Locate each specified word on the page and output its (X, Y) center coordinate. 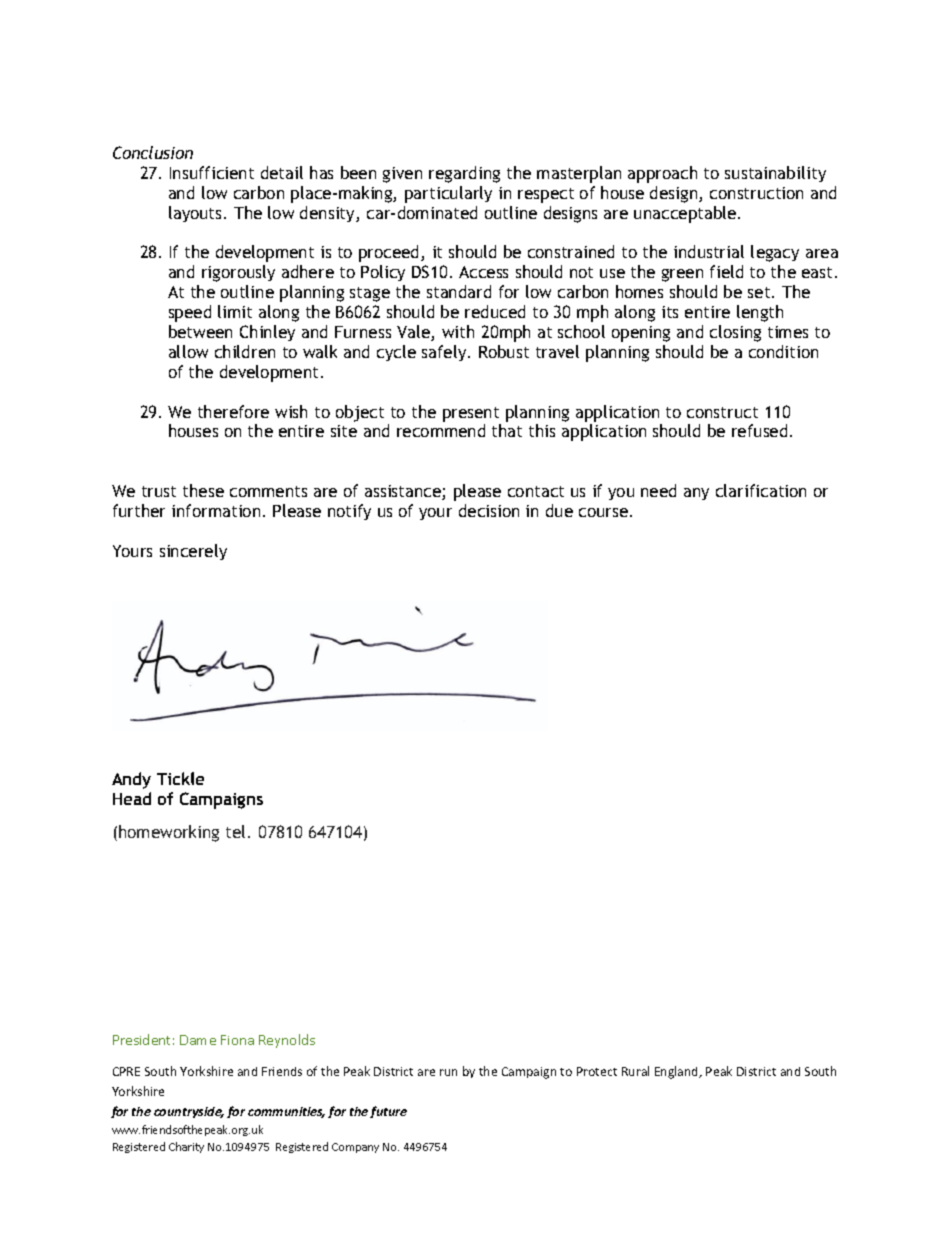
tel (235, 831)
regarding (464, 174)
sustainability (775, 174)
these (203, 490)
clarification (761, 490)
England (678, 1072)
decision (489, 510)
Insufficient (212, 172)
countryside (189, 1112)
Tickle (180, 778)
